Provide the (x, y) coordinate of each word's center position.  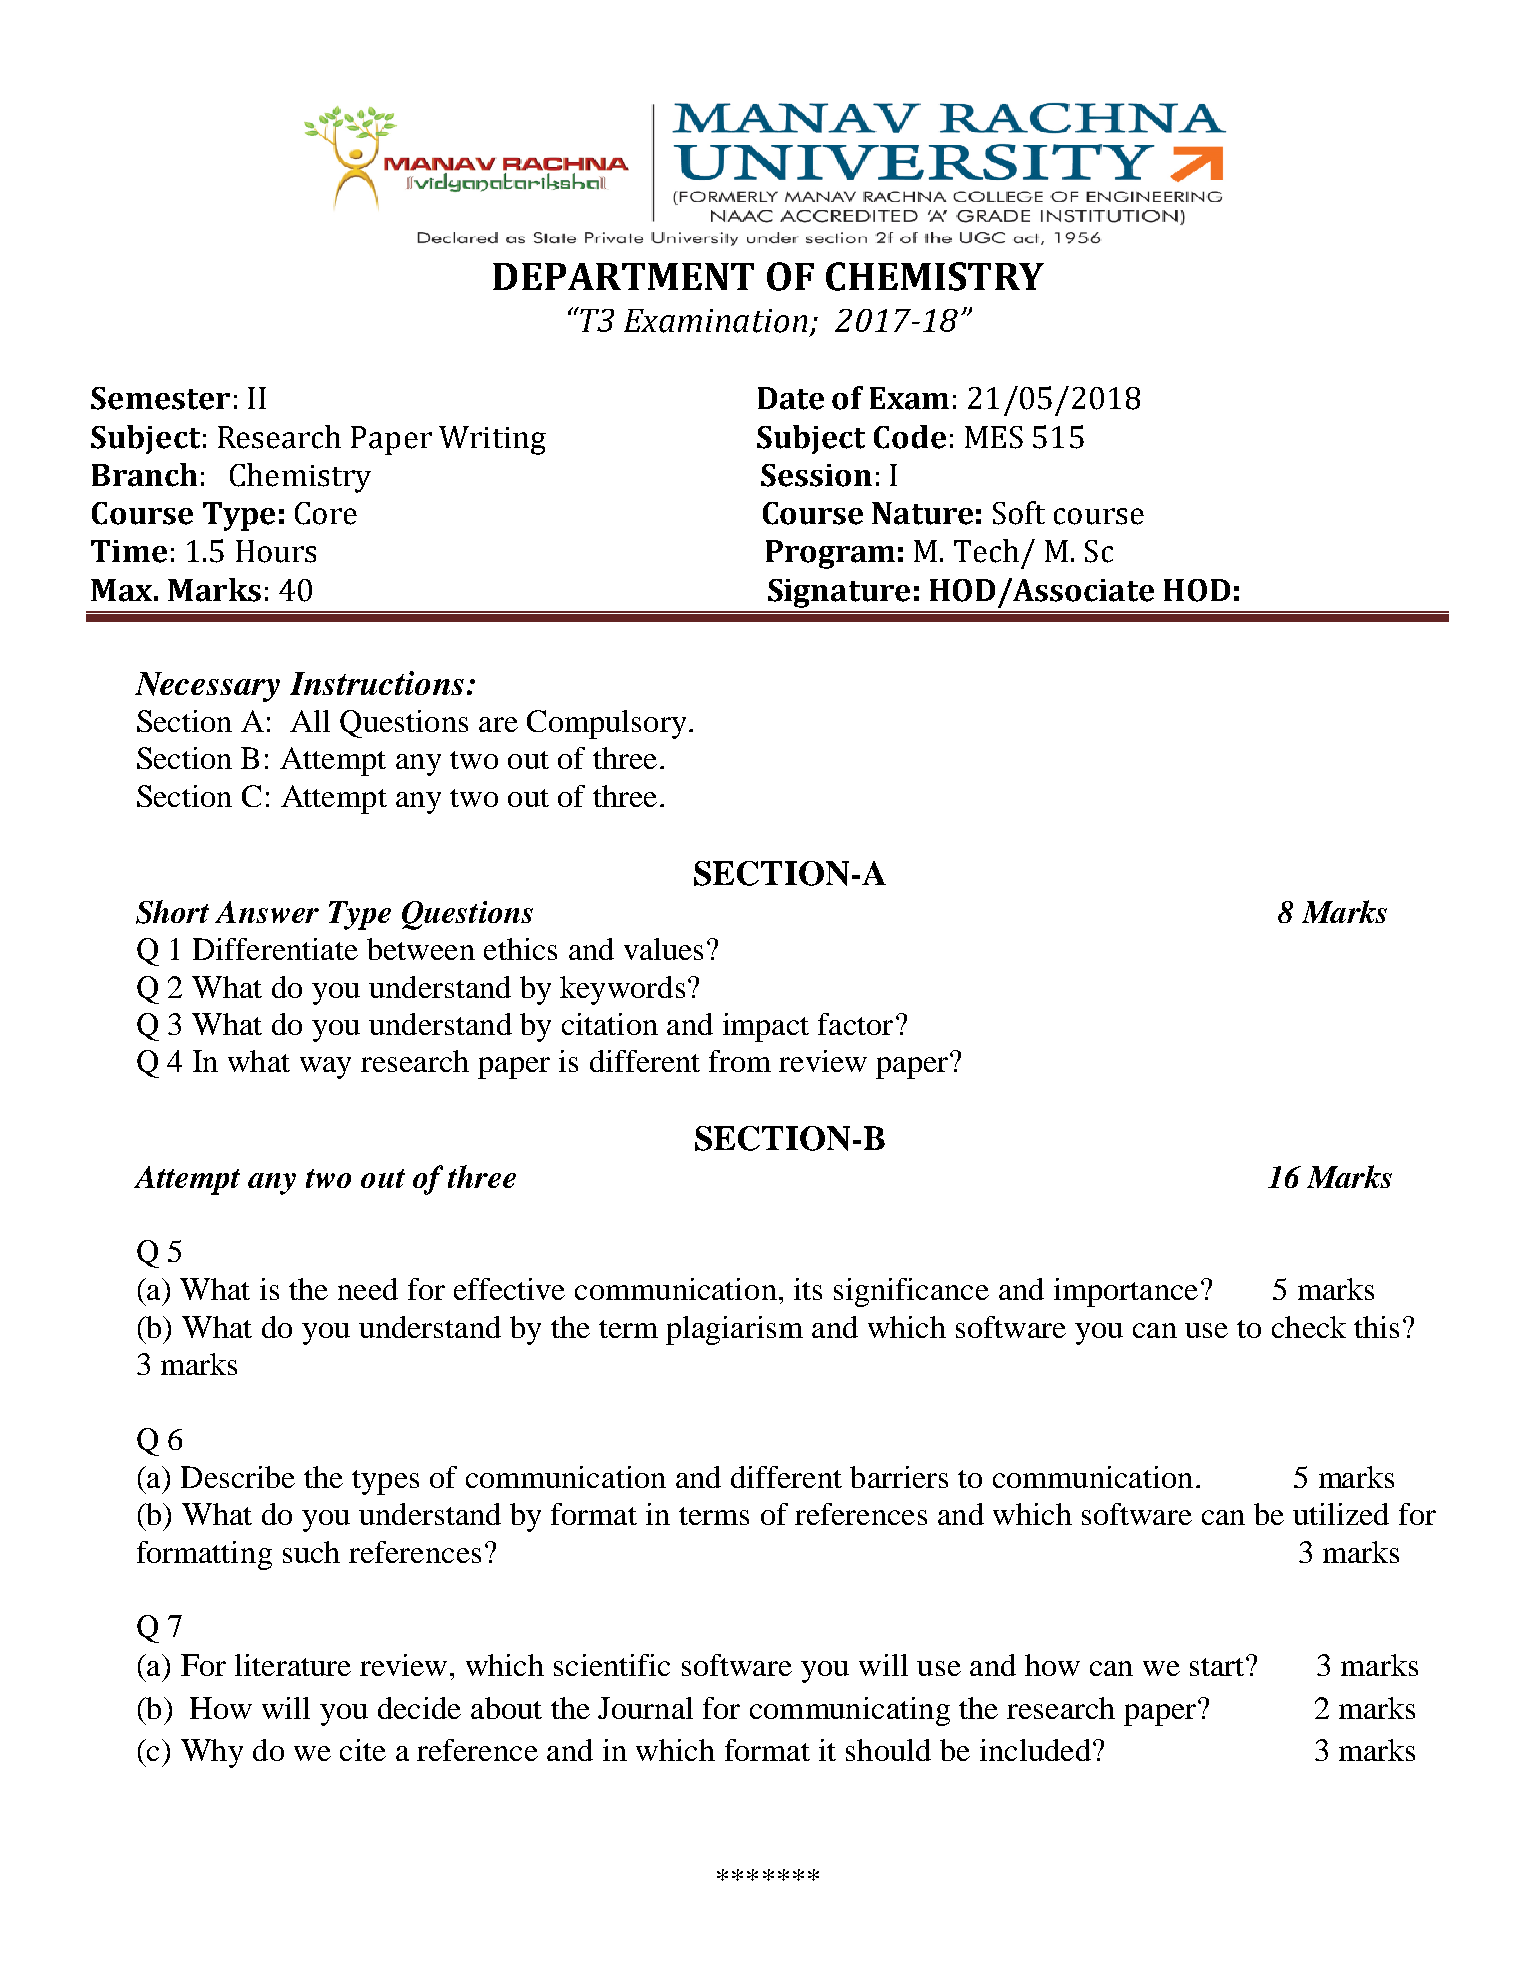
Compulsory (606, 724)
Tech (986, 551)
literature (293, 1665)
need (368, 1289)
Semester (160, 398)
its (808, 1289)
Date (791, 398)
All (310, 721)
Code (910, 437)
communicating (850, 1711)
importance (1126, 1292)
